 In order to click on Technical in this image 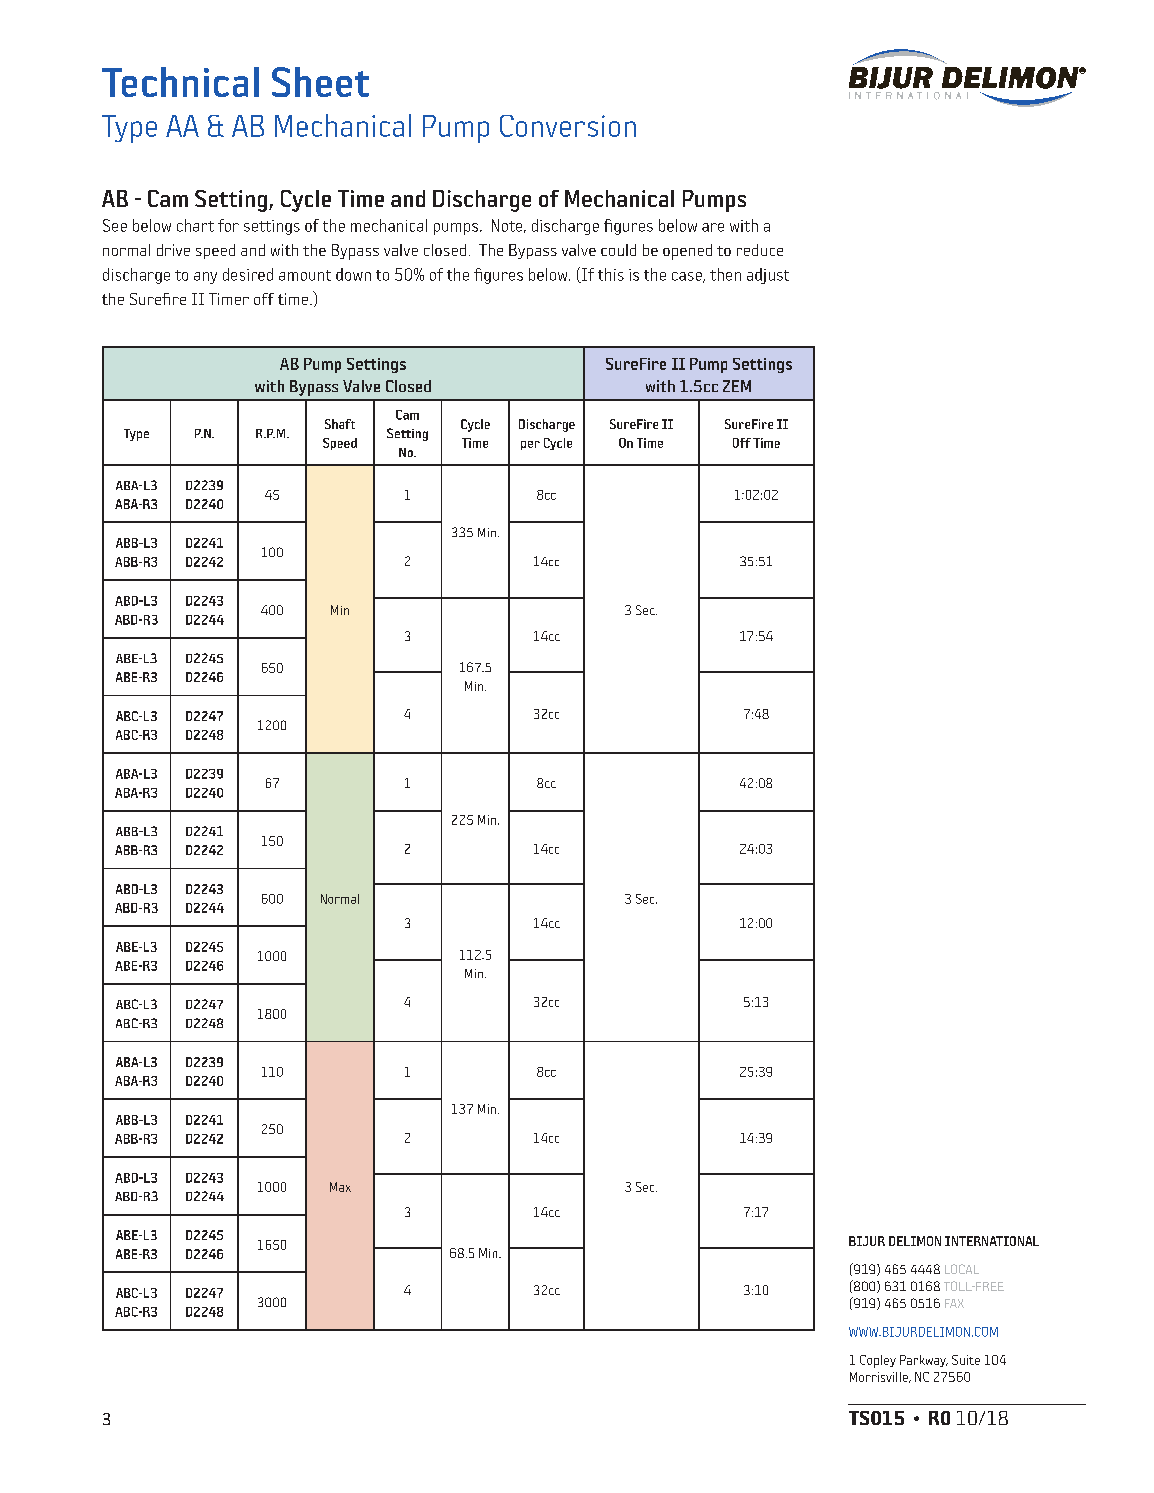, I will do `click(180, 82)`.
